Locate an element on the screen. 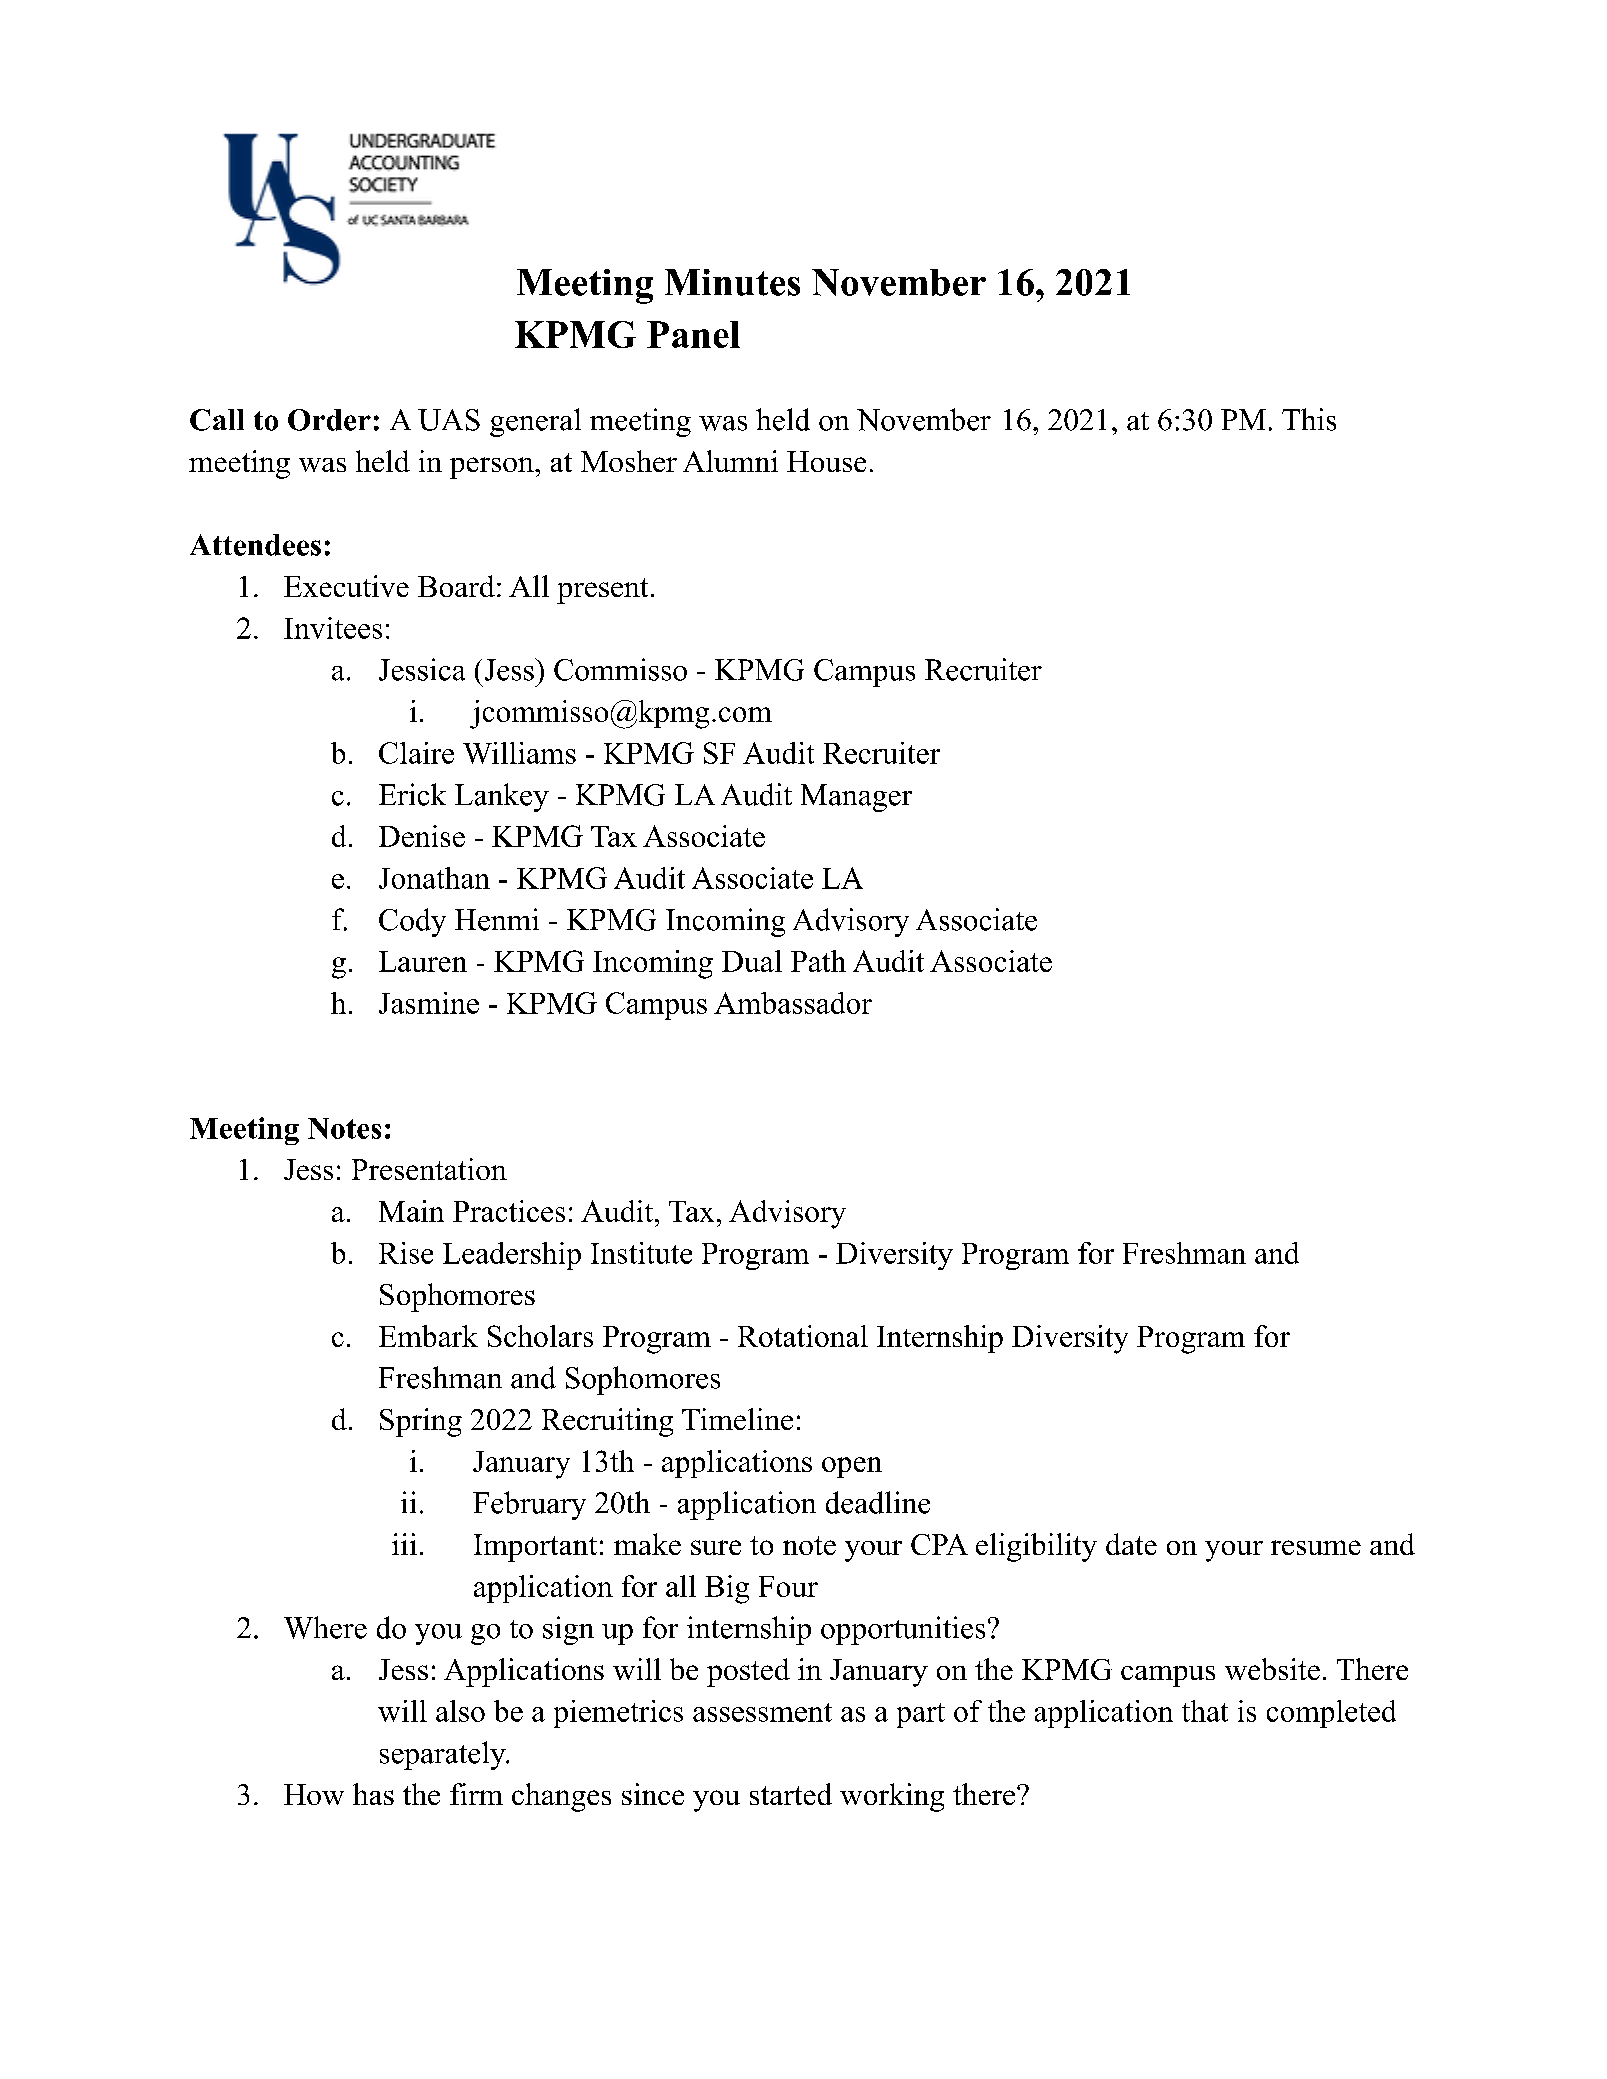 The width and height of the screenshot is (1607, 2079). This is located at coordinates (1309, 419).
